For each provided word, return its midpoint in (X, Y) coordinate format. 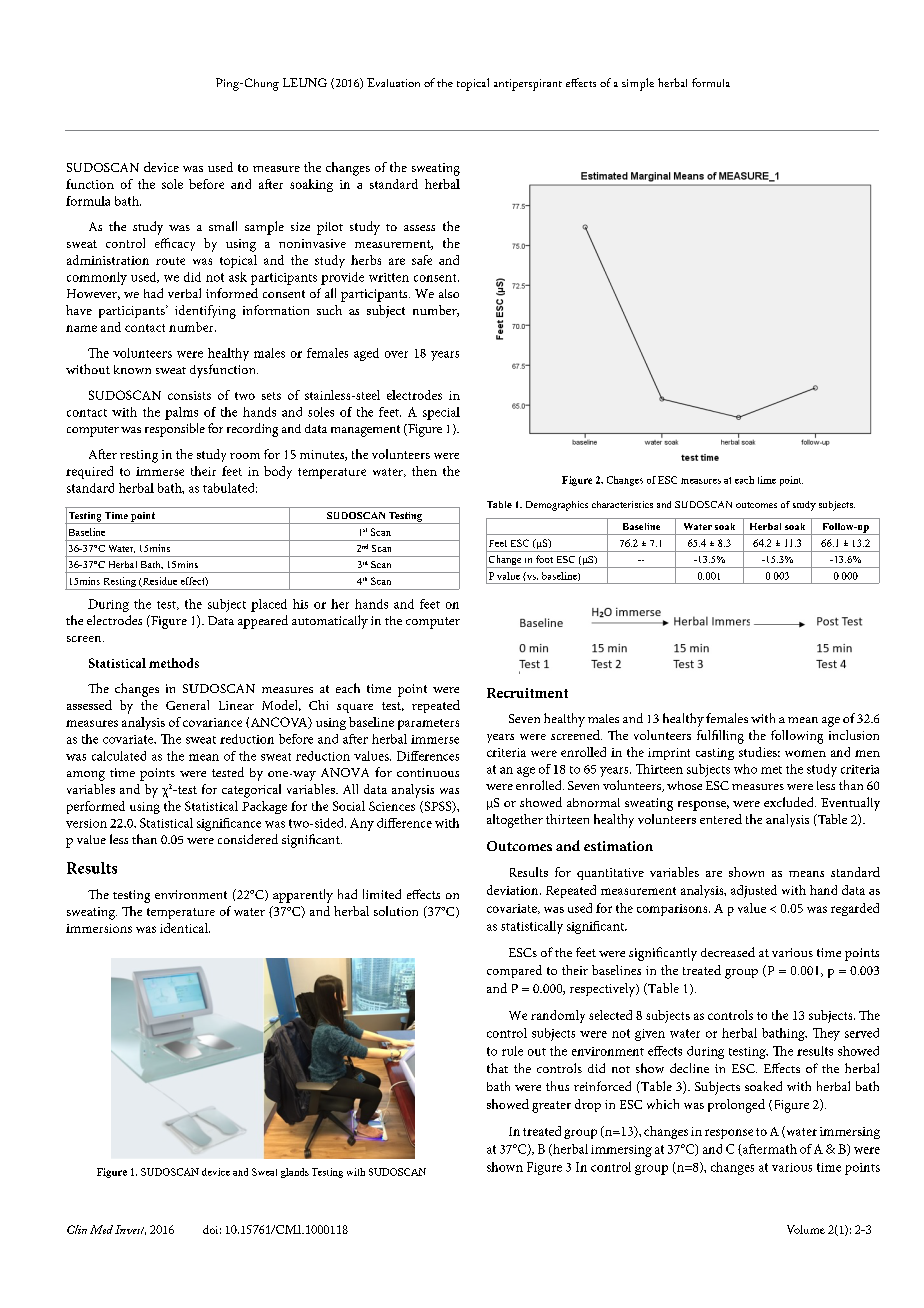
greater (551, 1107)
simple (638, 84)
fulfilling (720, 737)
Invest (130, 1230)
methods (174, 663)
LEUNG (305, 82)
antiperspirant (528, 85)
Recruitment (527, 693)
